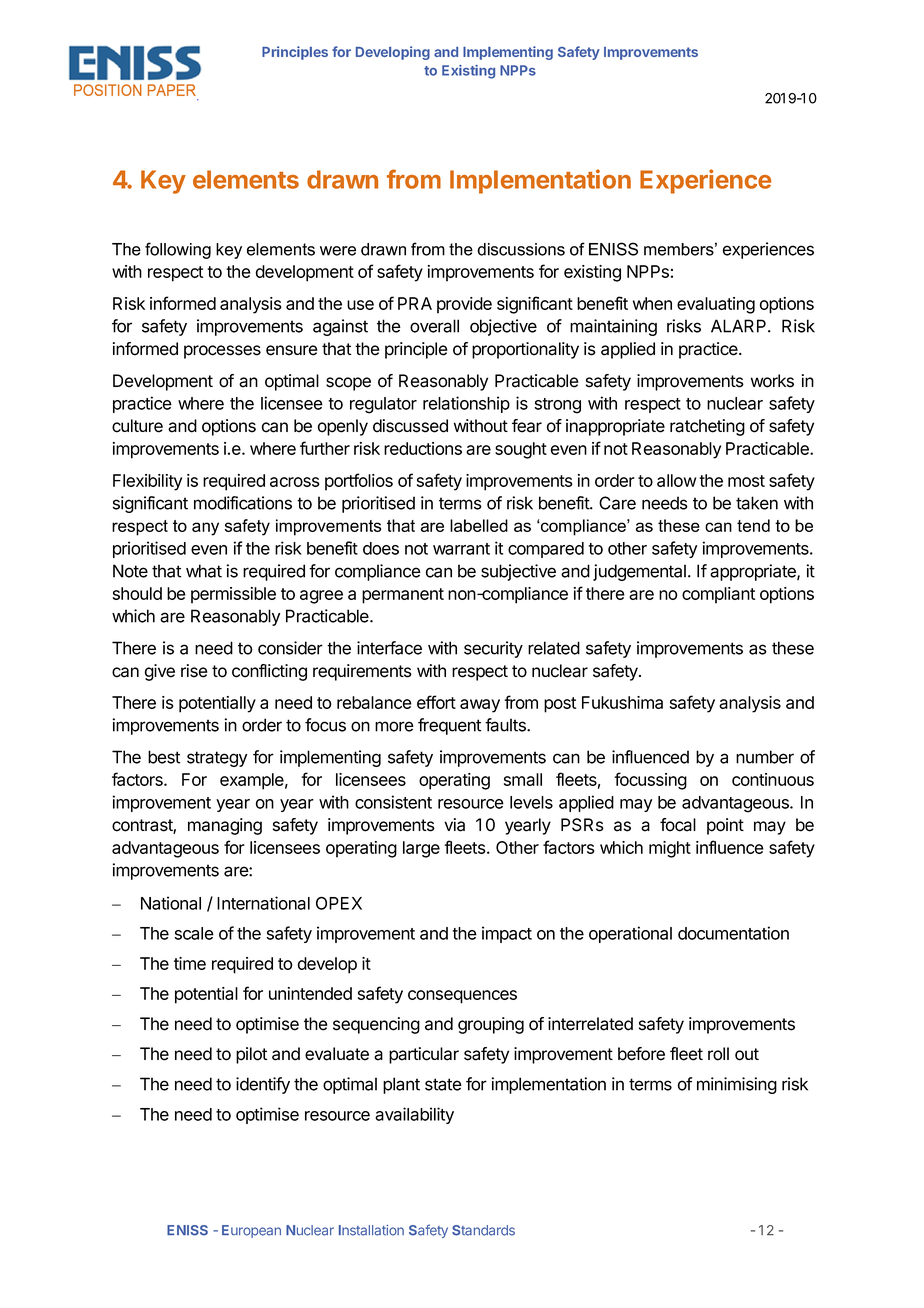  Describe the element at coordinates (251, 1231) in the screenshot. I see `European` at that location.
